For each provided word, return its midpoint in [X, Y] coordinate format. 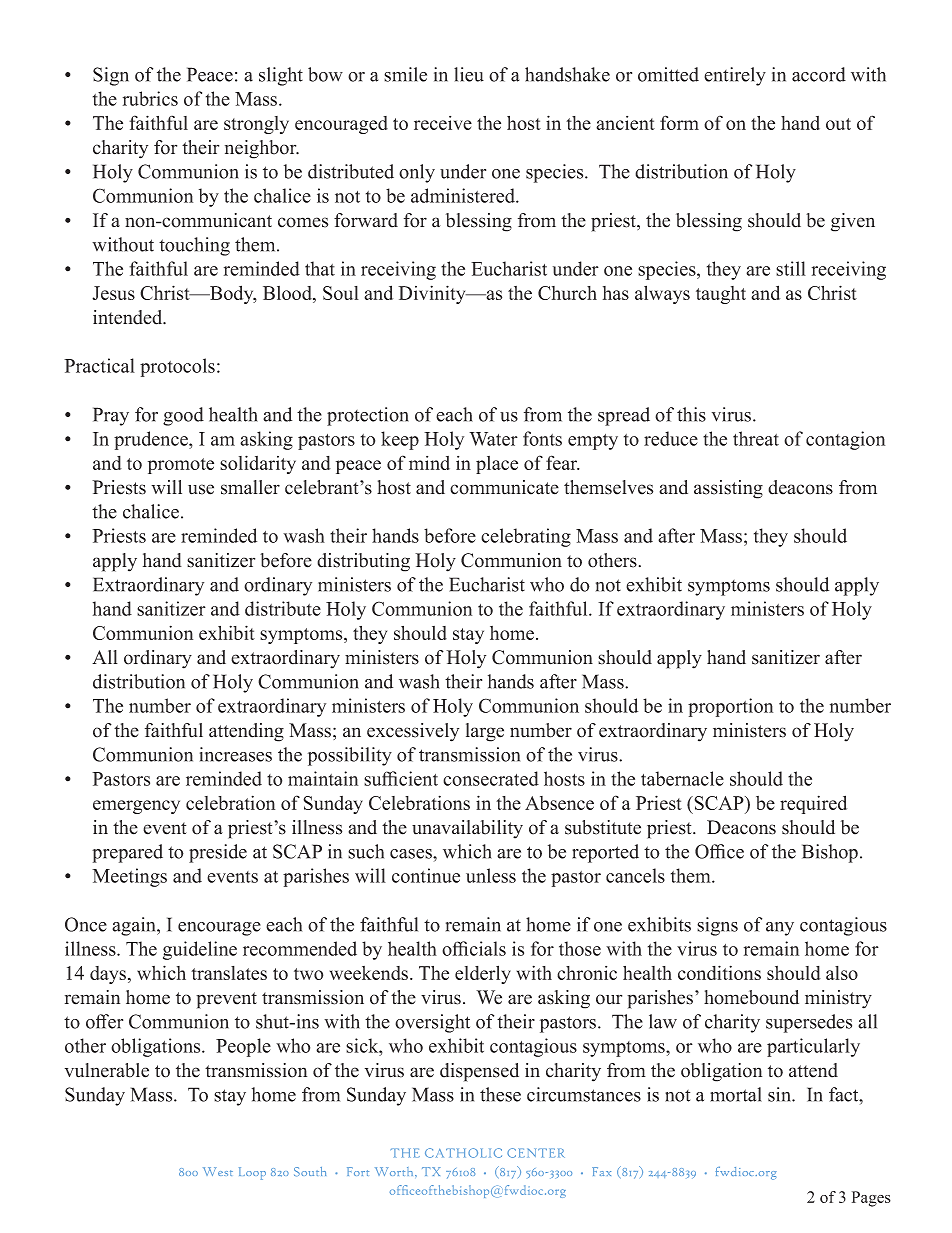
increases [236, 754]
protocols [177, 367]
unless [491, 875]
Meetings [129, 877]
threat [756, 438]
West [218, 1171]
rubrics [150, 98]
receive [443, 123]
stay [468, 636]
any [780, 929]
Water [493, 439]
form [679, 122]
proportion [730, 707]
